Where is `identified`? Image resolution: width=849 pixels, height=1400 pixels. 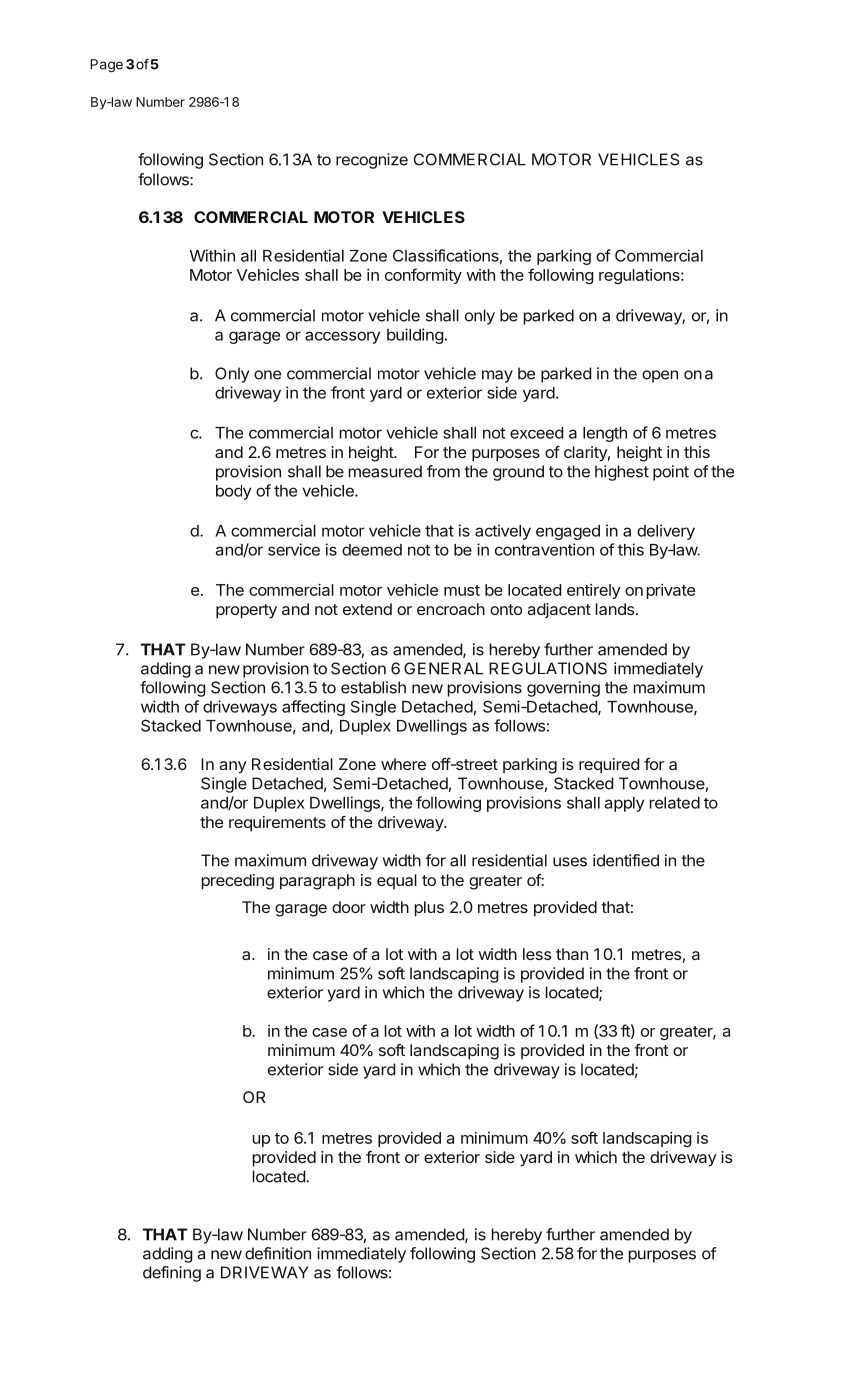 identified is located at coordinates (626, 860).
